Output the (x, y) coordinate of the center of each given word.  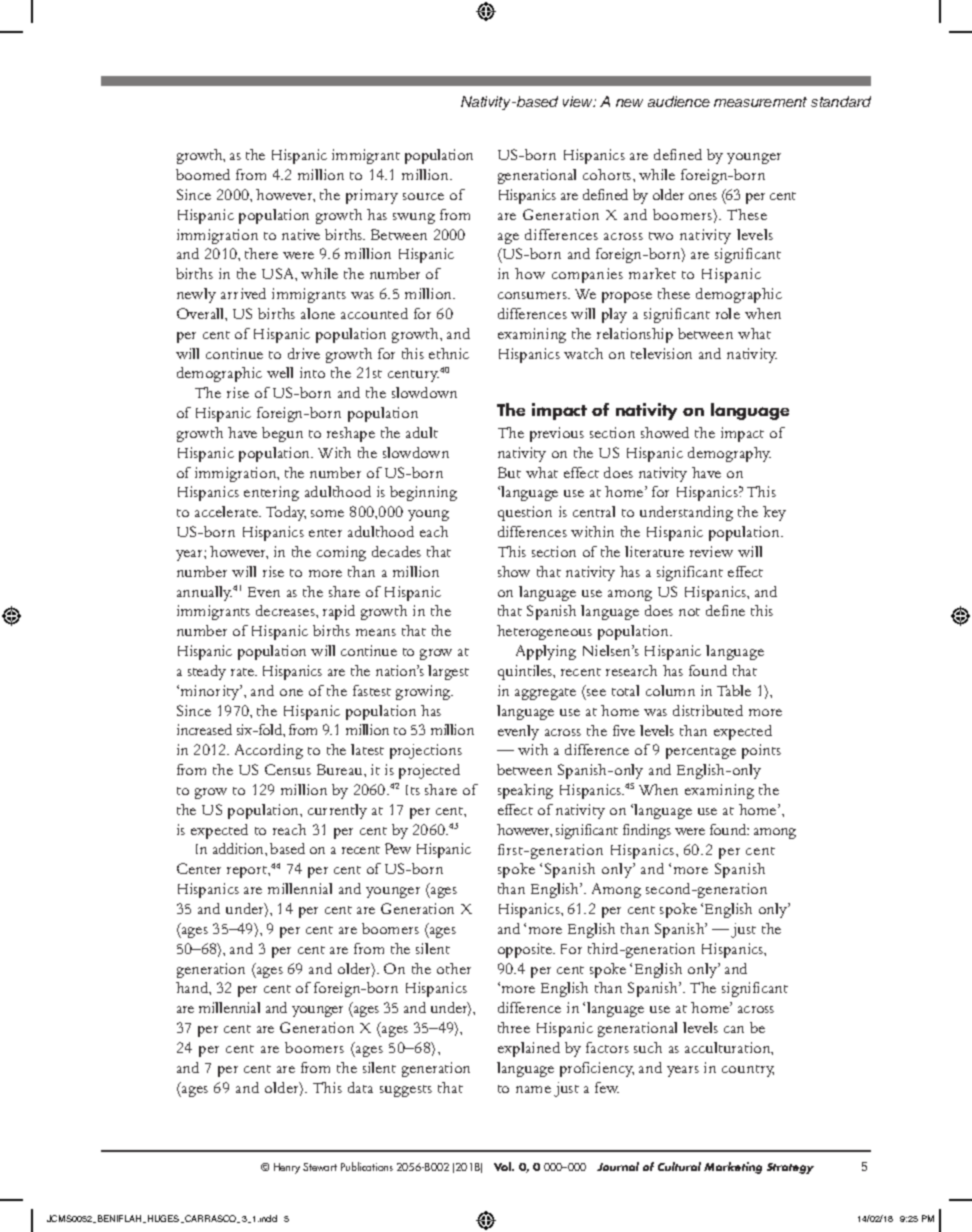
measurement (760, 102)
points (761, 751)
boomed (203, 174)
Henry (287, 1168)
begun (282, 434)
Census (288, 769)
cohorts (608, 174)
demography (729, 454)
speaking (525, 791)
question (525, 513)
